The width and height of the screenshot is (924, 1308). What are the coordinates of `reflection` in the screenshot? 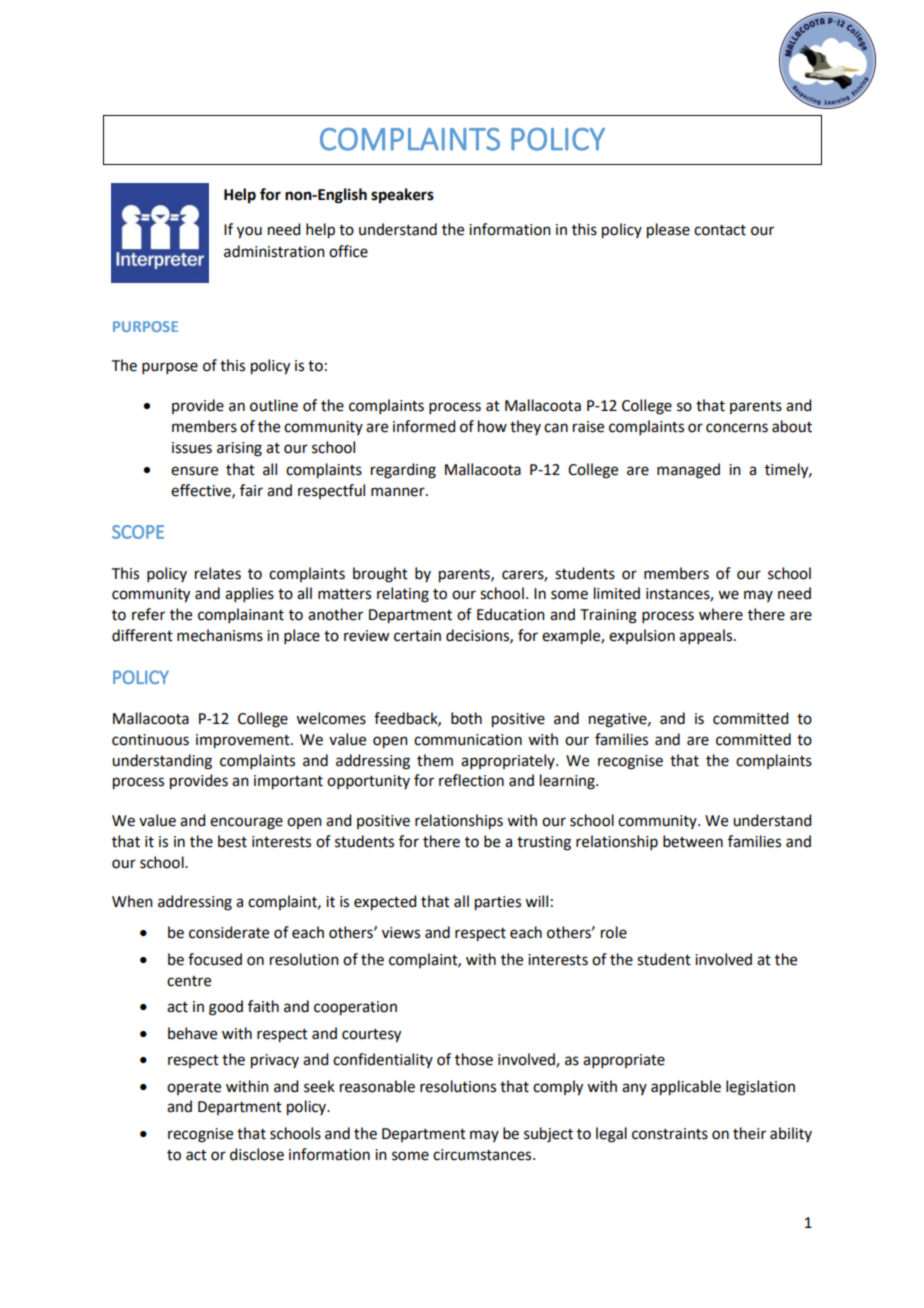 It's located at (471, 780).
